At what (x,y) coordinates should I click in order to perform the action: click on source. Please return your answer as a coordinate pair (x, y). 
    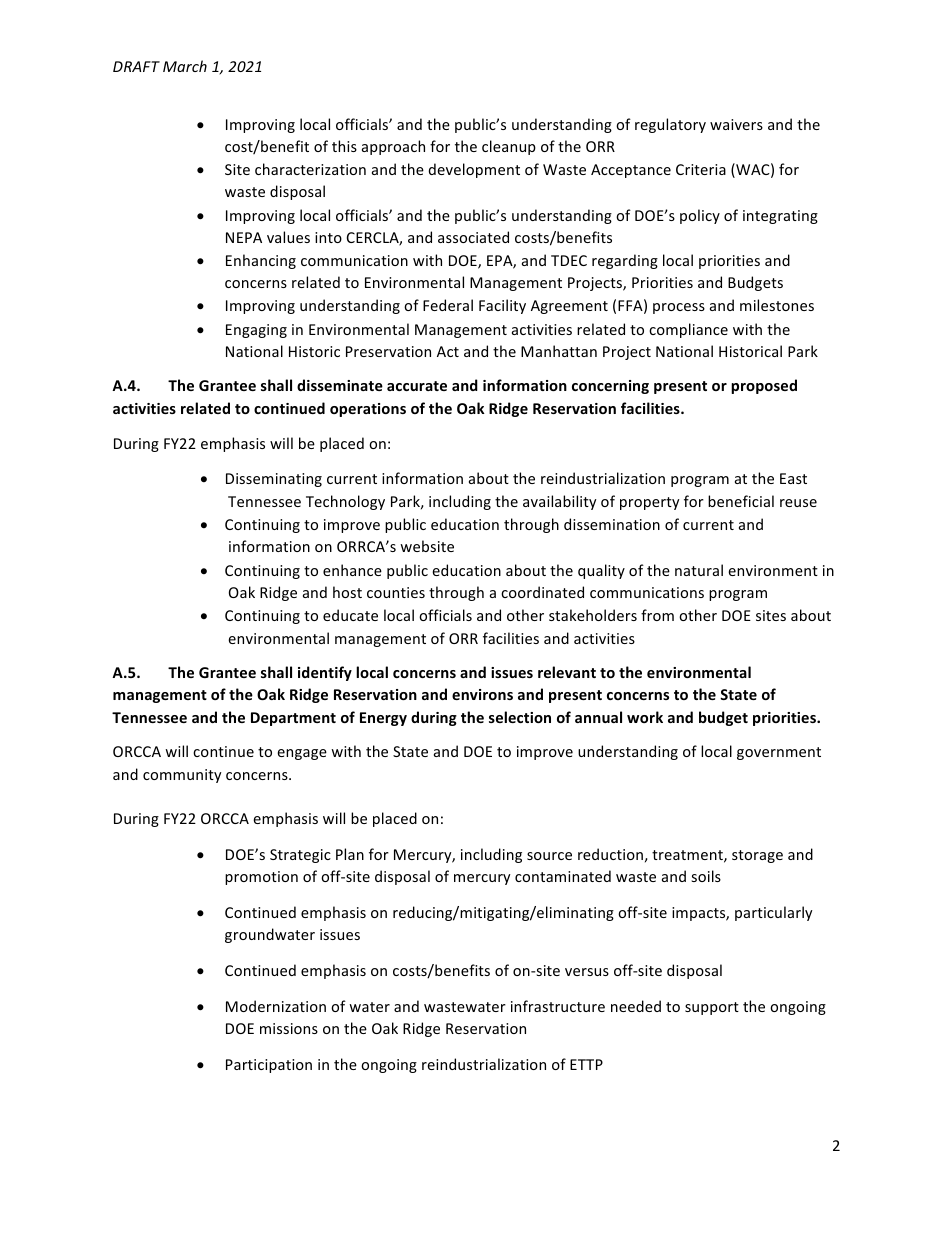
    Looking at the image, I should click on (549, 856).
